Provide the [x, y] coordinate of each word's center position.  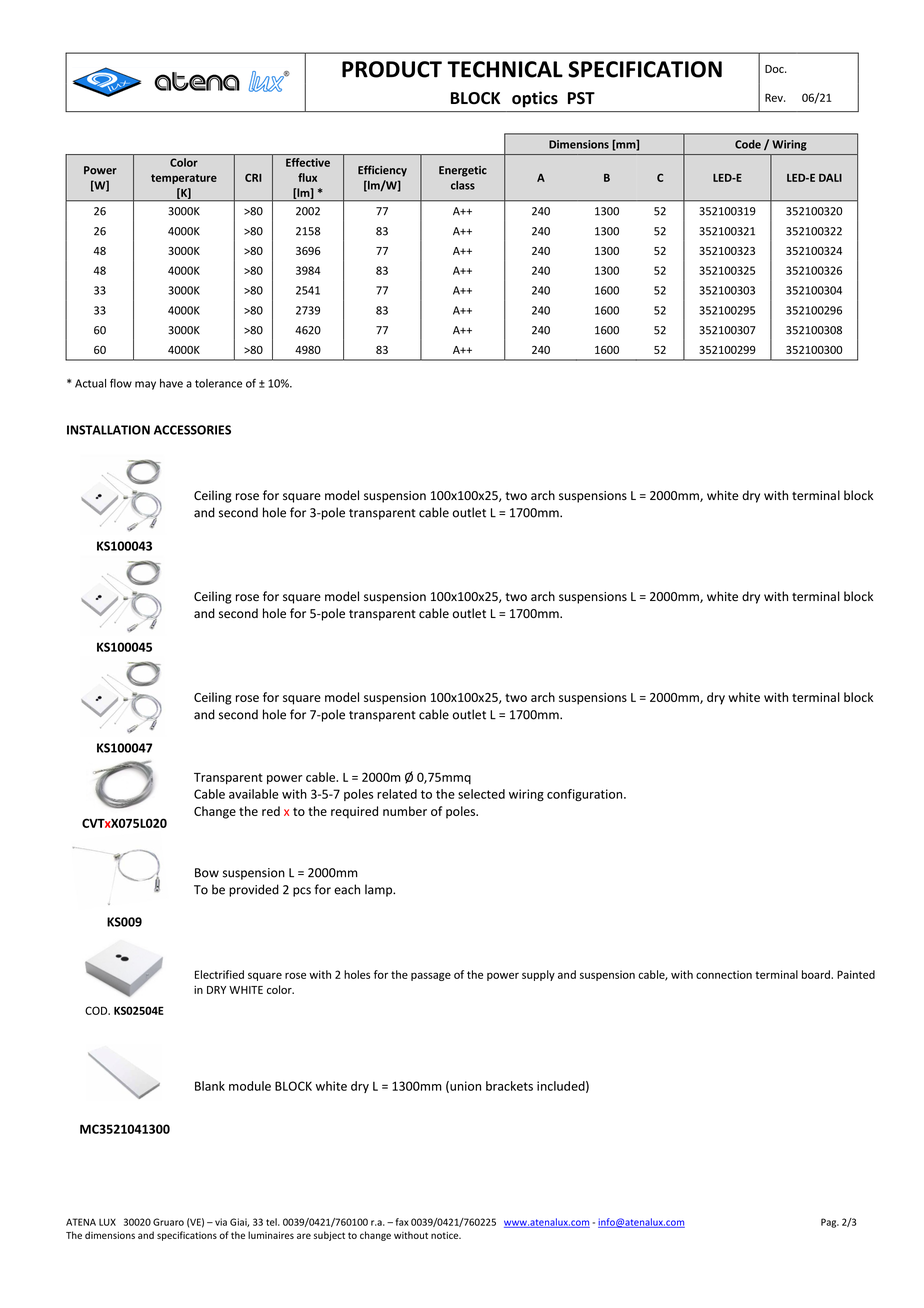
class [463, 185]
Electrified [219, 974]
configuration [586, 795]
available [253, 794]
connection [724, 974]
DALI [830, 178]
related [397, 794]
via [221, 1222]
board [817, 974]
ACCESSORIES [192, 430]
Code [748, 144]
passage [431, 976]
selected [481, 794]
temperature [184, 179]
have [171, 383]
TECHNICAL [505, 69]
